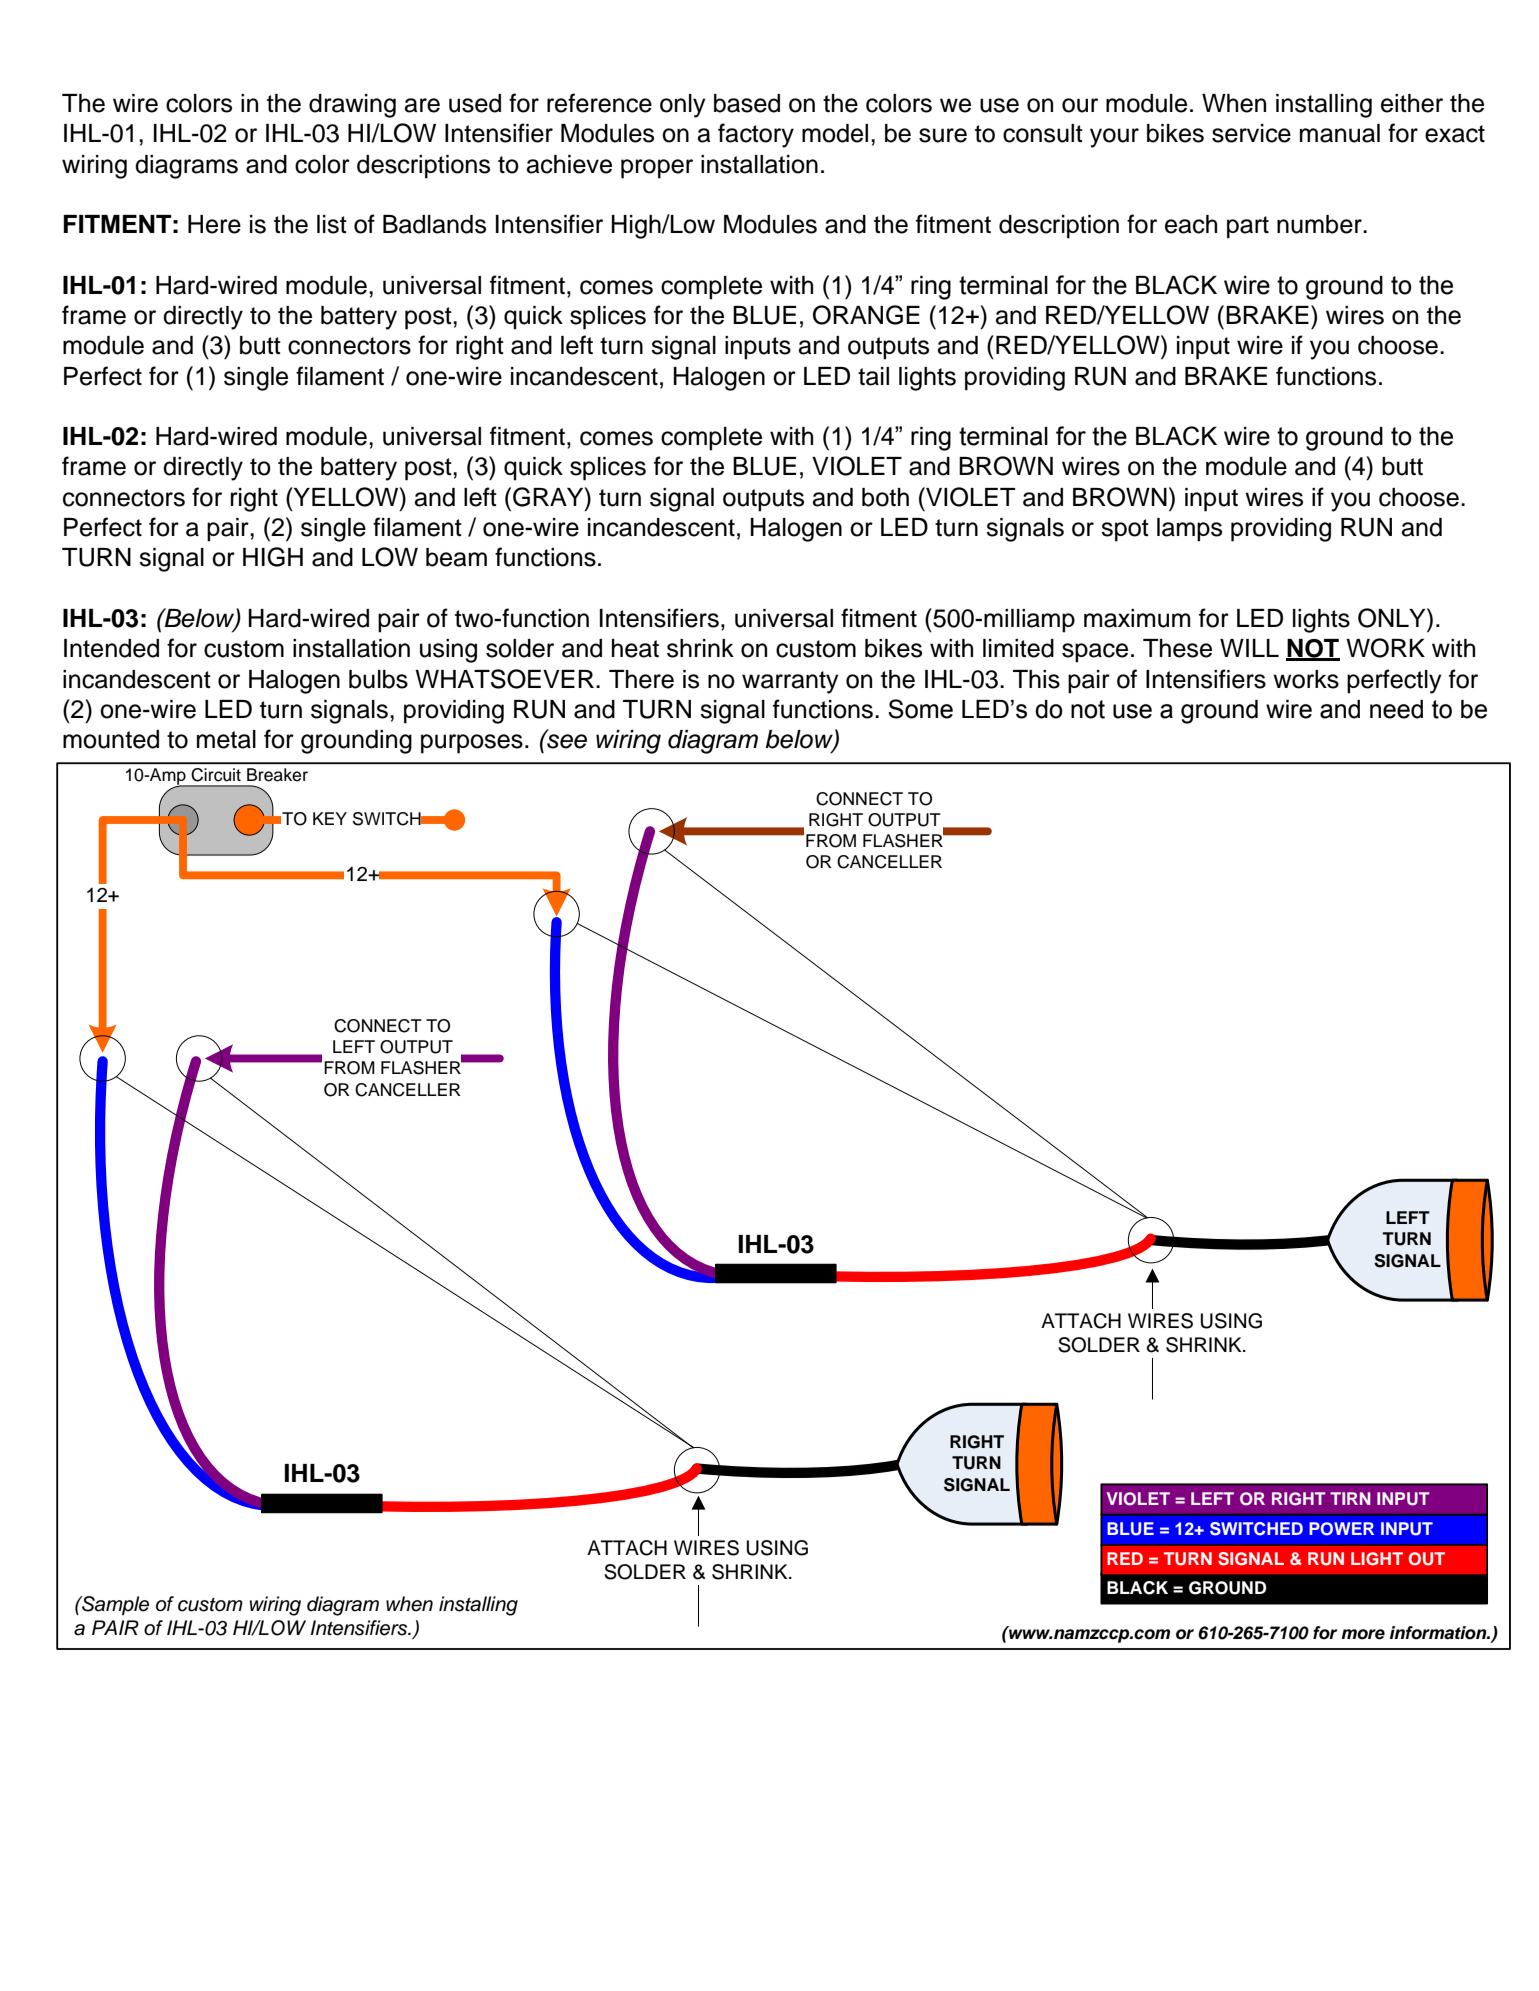 The image size is (1539, 1991). Describe the element at coordinates (885, 497) in the document. I see `both` at that location.
